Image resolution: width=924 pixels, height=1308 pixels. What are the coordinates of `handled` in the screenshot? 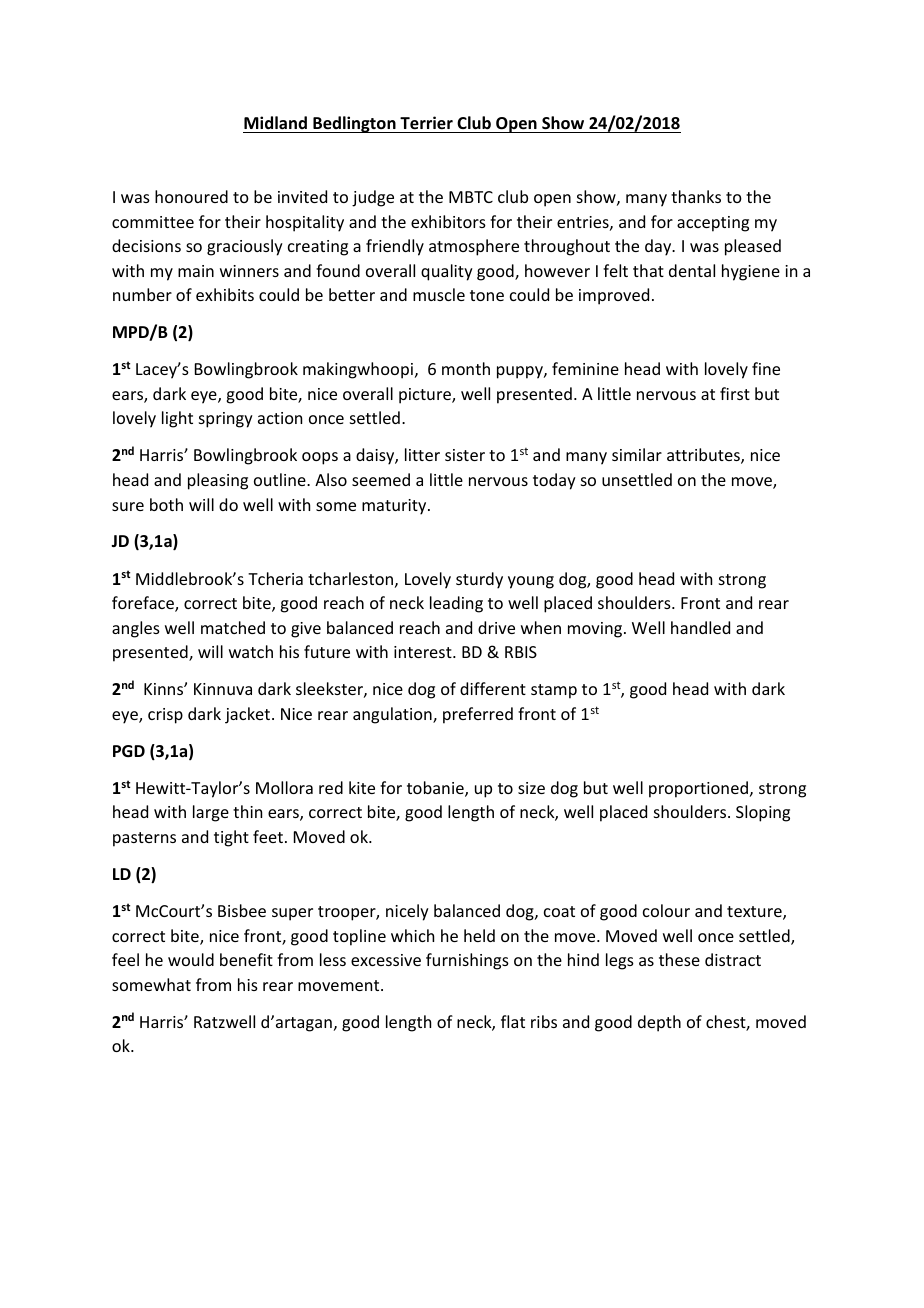 It's located at (700, 627).
